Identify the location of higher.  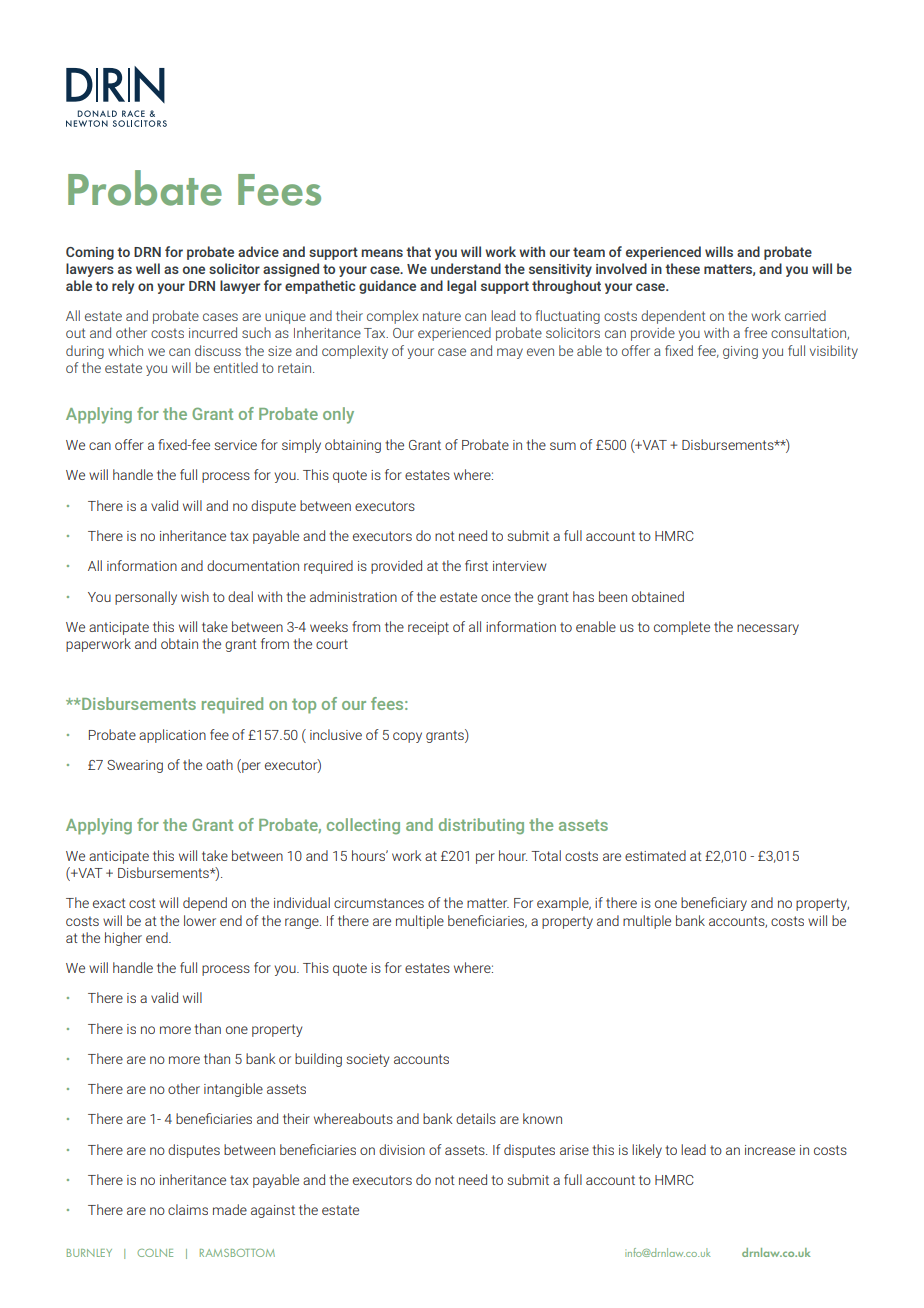
(123, 939).
